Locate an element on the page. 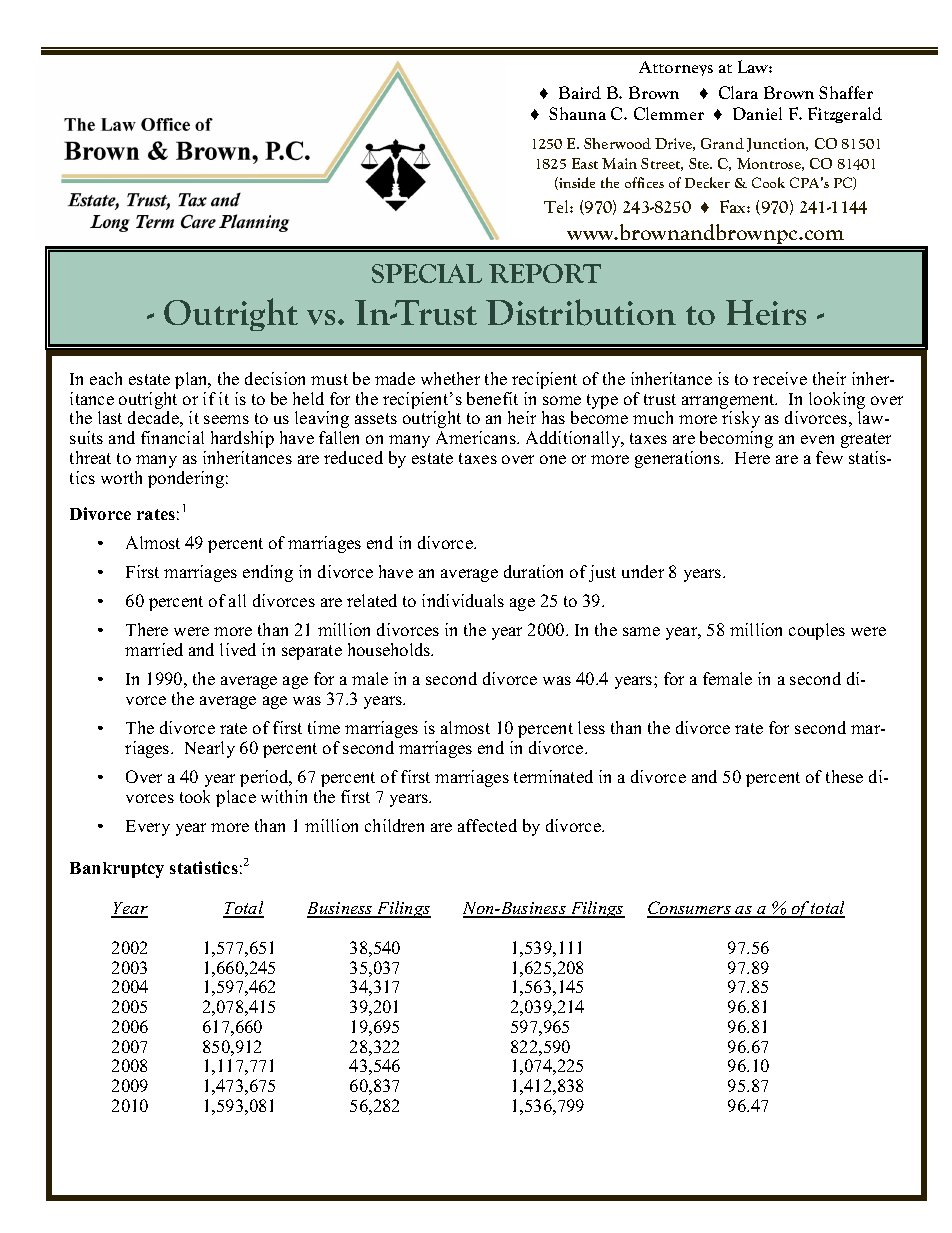  financial is located at coordinates (172, 437).
